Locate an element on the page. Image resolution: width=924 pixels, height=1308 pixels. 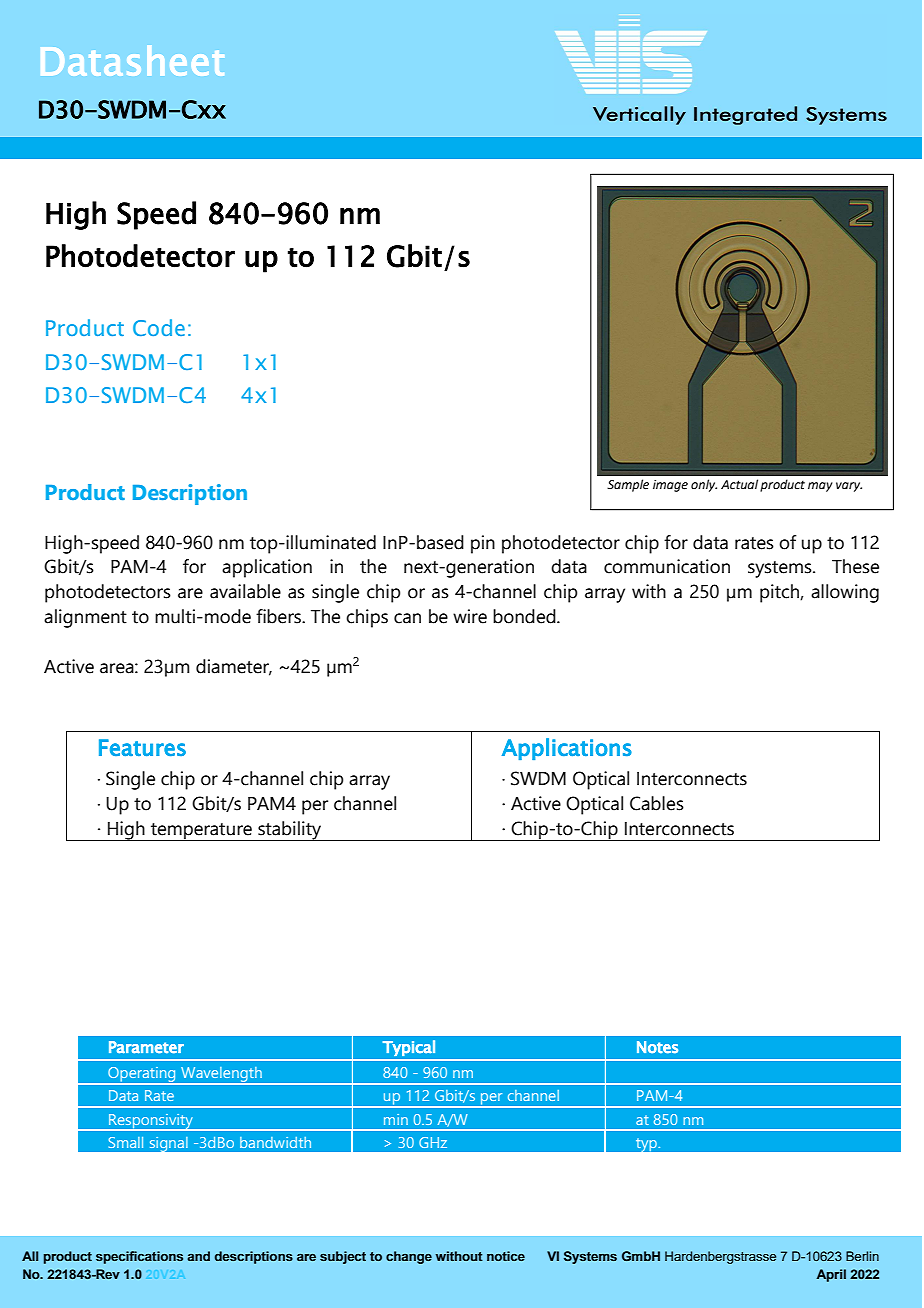
Sample is located at coordinates (628, 485).
